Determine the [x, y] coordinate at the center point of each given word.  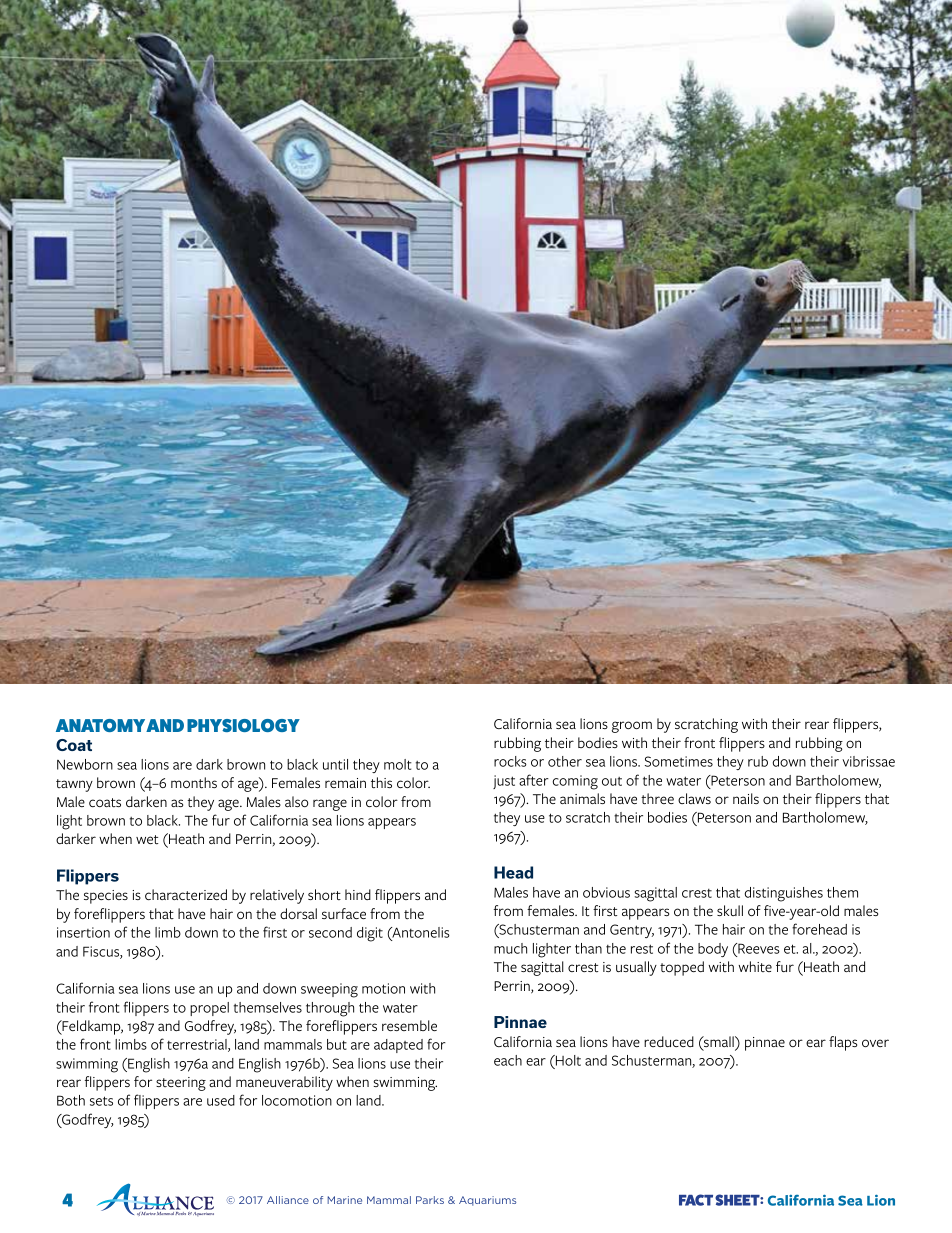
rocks [510, 761]
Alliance [288, 1200]
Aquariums [487, 1201]
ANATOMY [100, 725]
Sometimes [679, 761]
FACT [697, 1200]
